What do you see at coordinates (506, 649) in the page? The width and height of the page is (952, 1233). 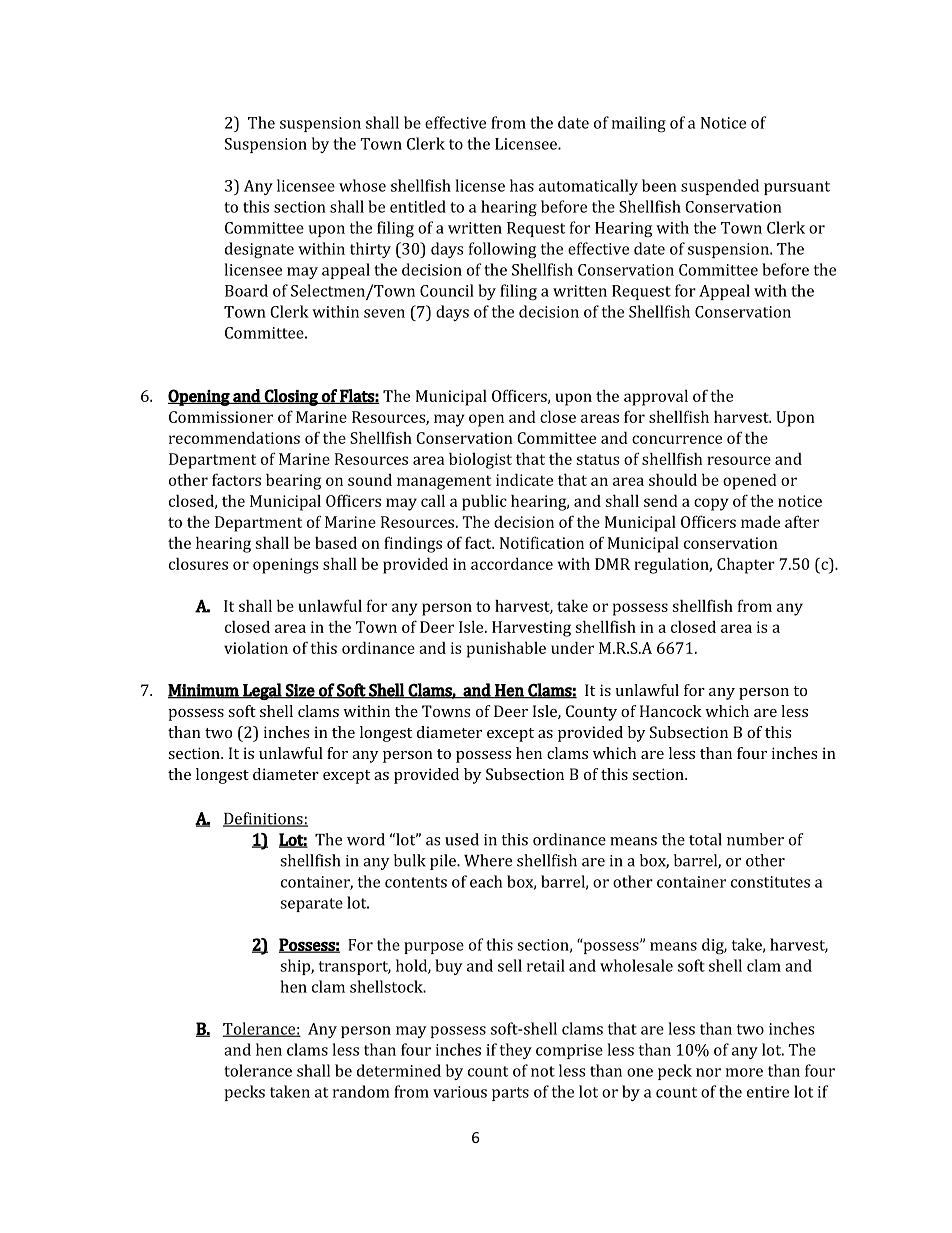 I see `punishable` at bounding box center [506, 649].
